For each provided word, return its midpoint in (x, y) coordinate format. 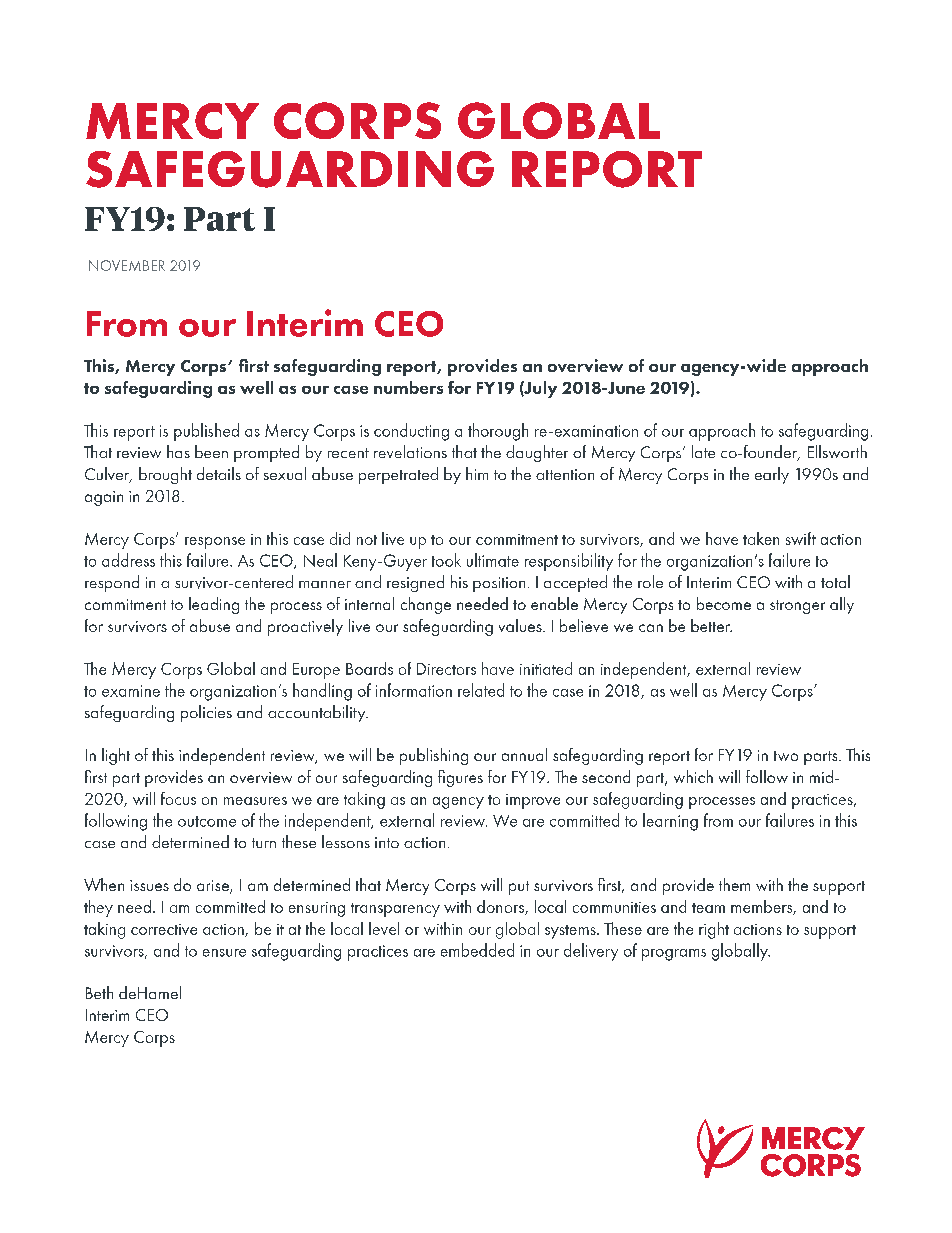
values (521, 625)
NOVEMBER (127, 265)
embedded (477, 950)
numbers (408, 387)
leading (214, 605)
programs (674, 955)
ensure (224, 953)
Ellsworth (837, 451)
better (711, 625)
